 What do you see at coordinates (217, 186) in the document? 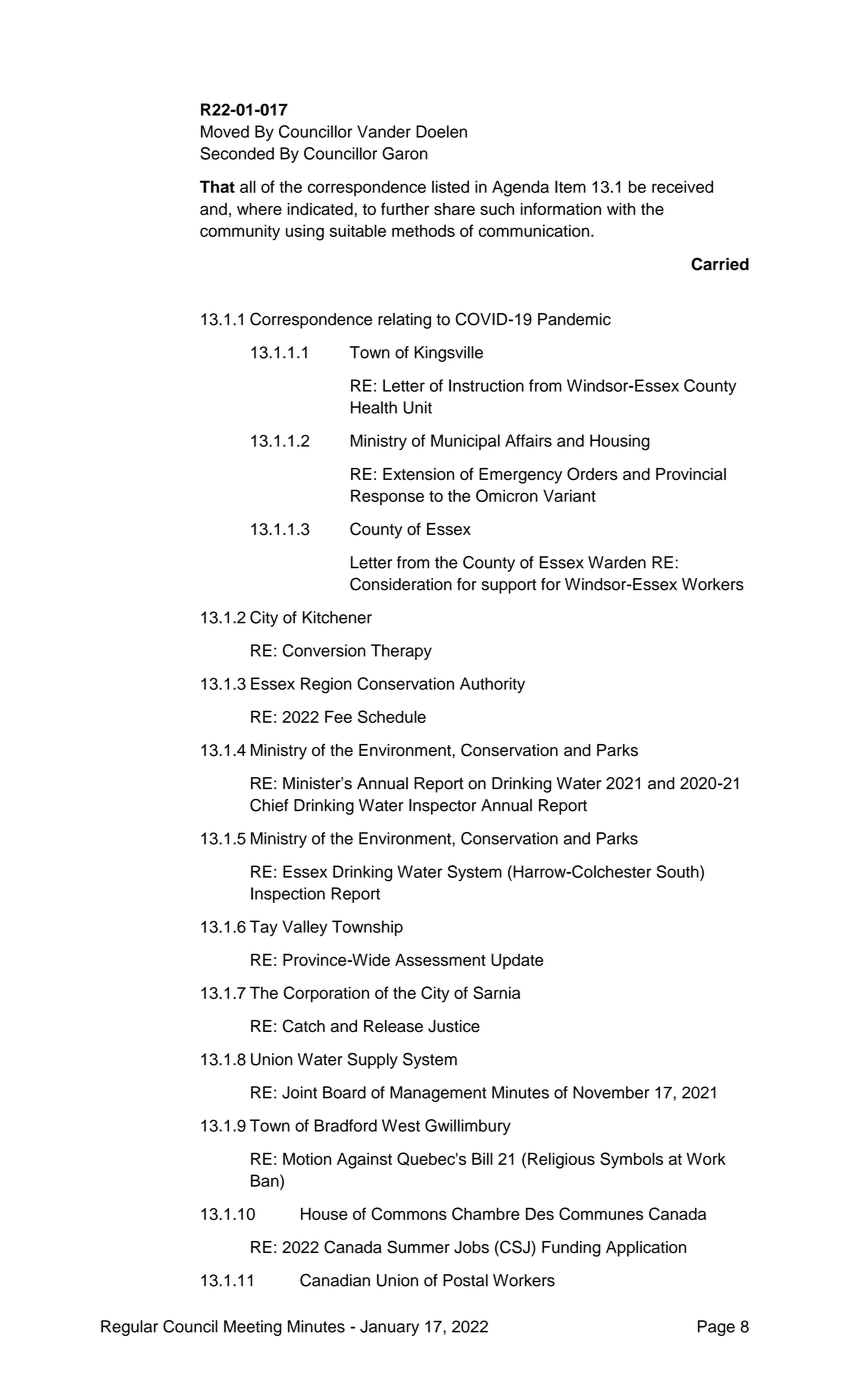
I see `That` at bounding box center [217, 186].
